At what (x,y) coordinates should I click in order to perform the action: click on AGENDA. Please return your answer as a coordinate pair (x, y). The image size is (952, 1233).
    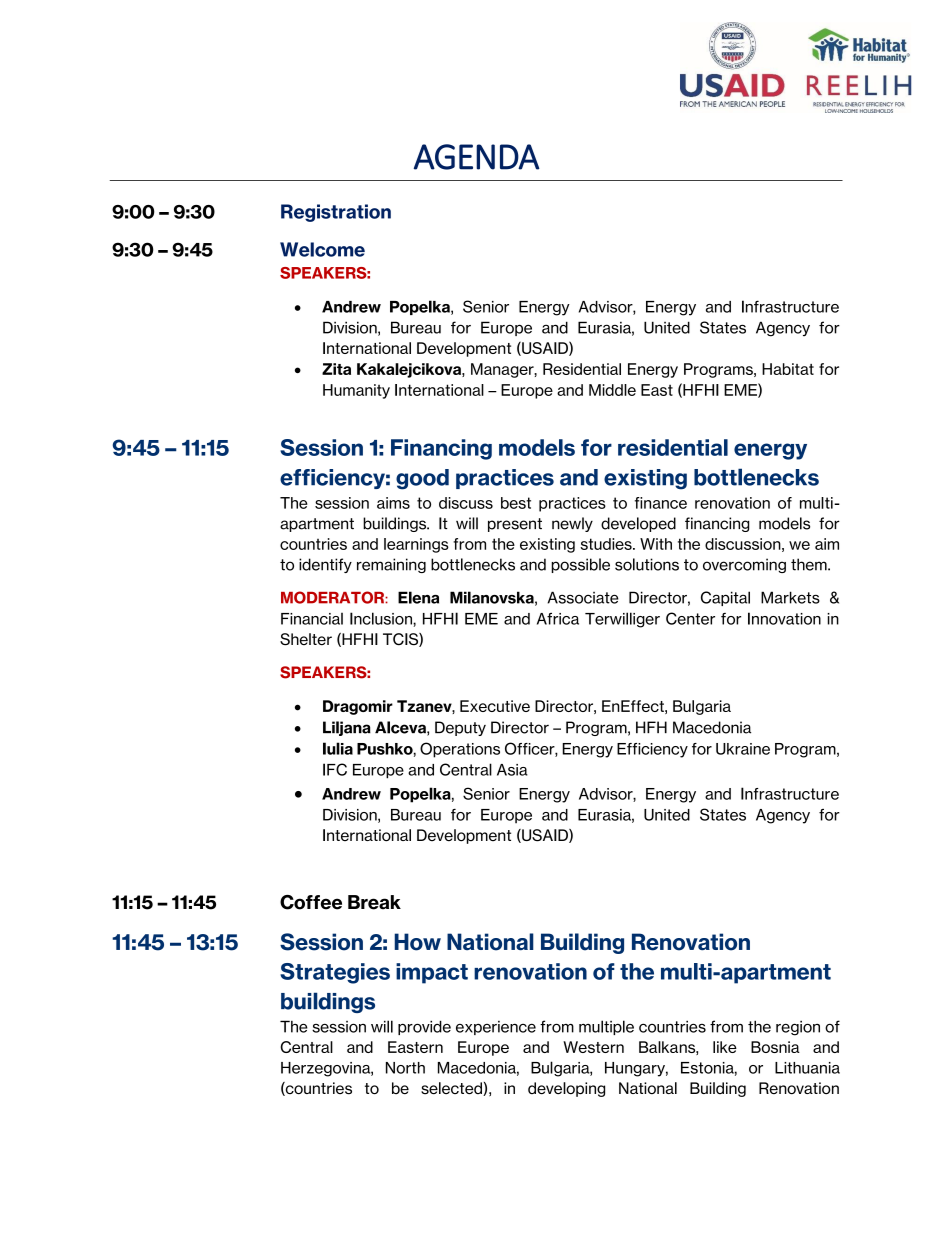
    Looking at the image, I should click on (477, 157).
